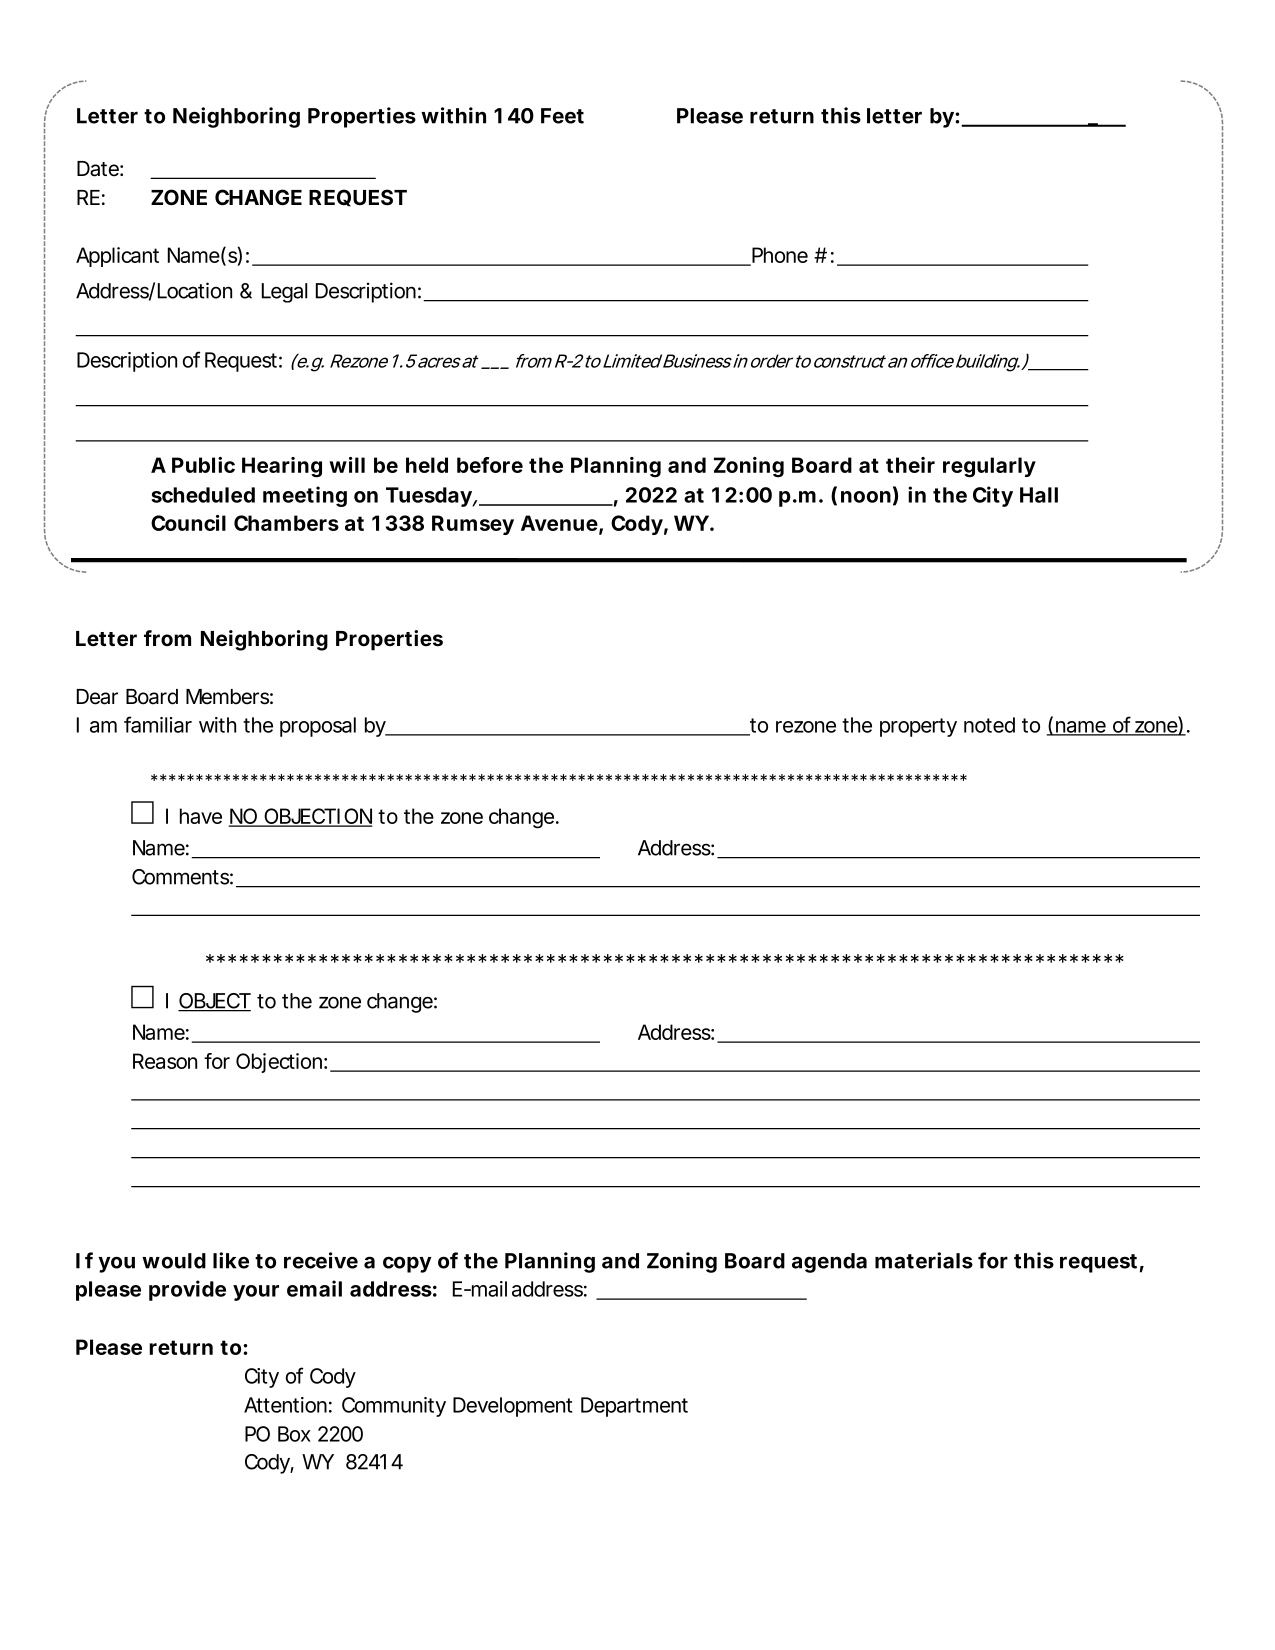  Describe the element at coordinates (318, 727) in the screenshot. I see `proposal` at that location.
